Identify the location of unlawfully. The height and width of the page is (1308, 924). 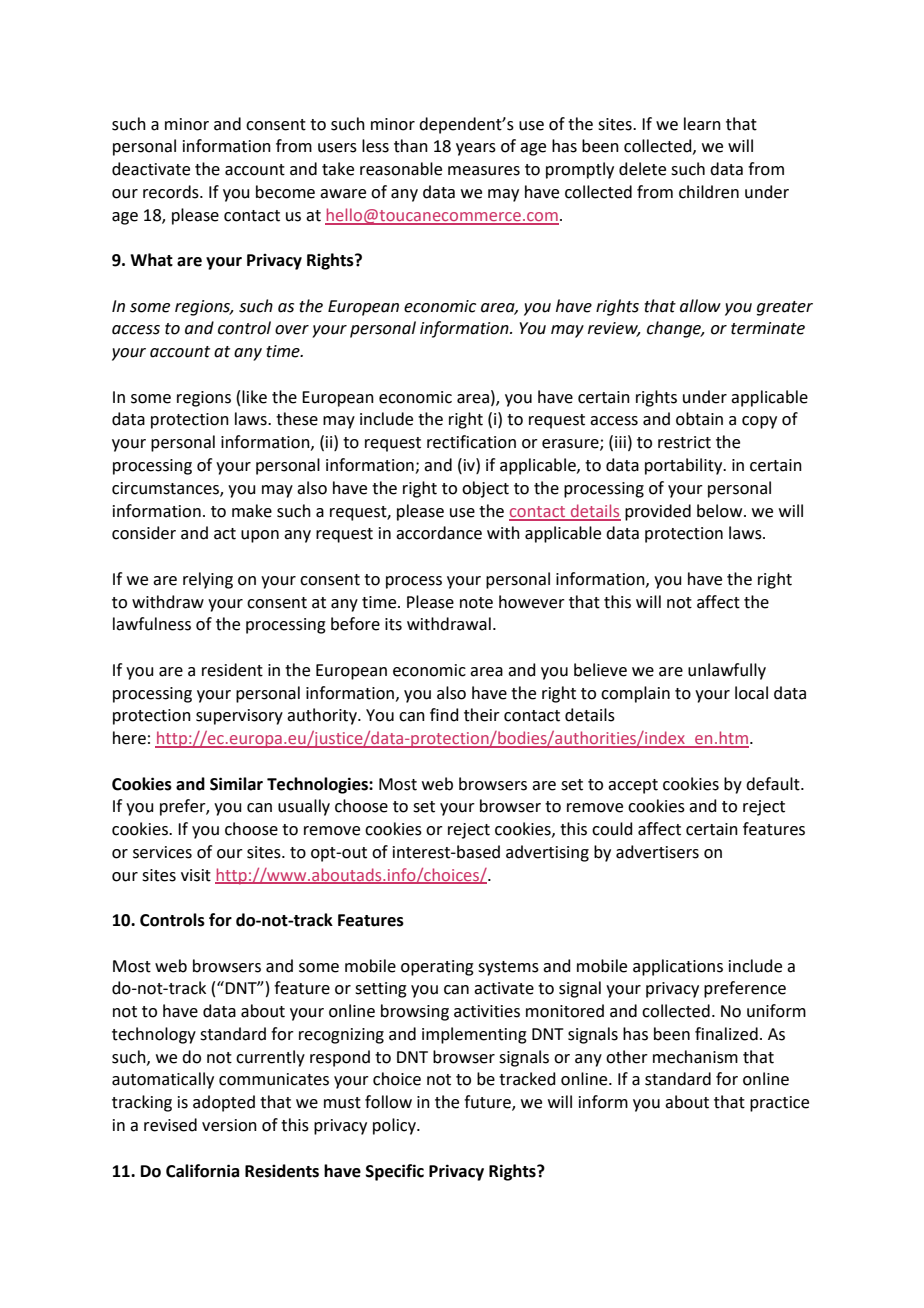
(727, 671).
